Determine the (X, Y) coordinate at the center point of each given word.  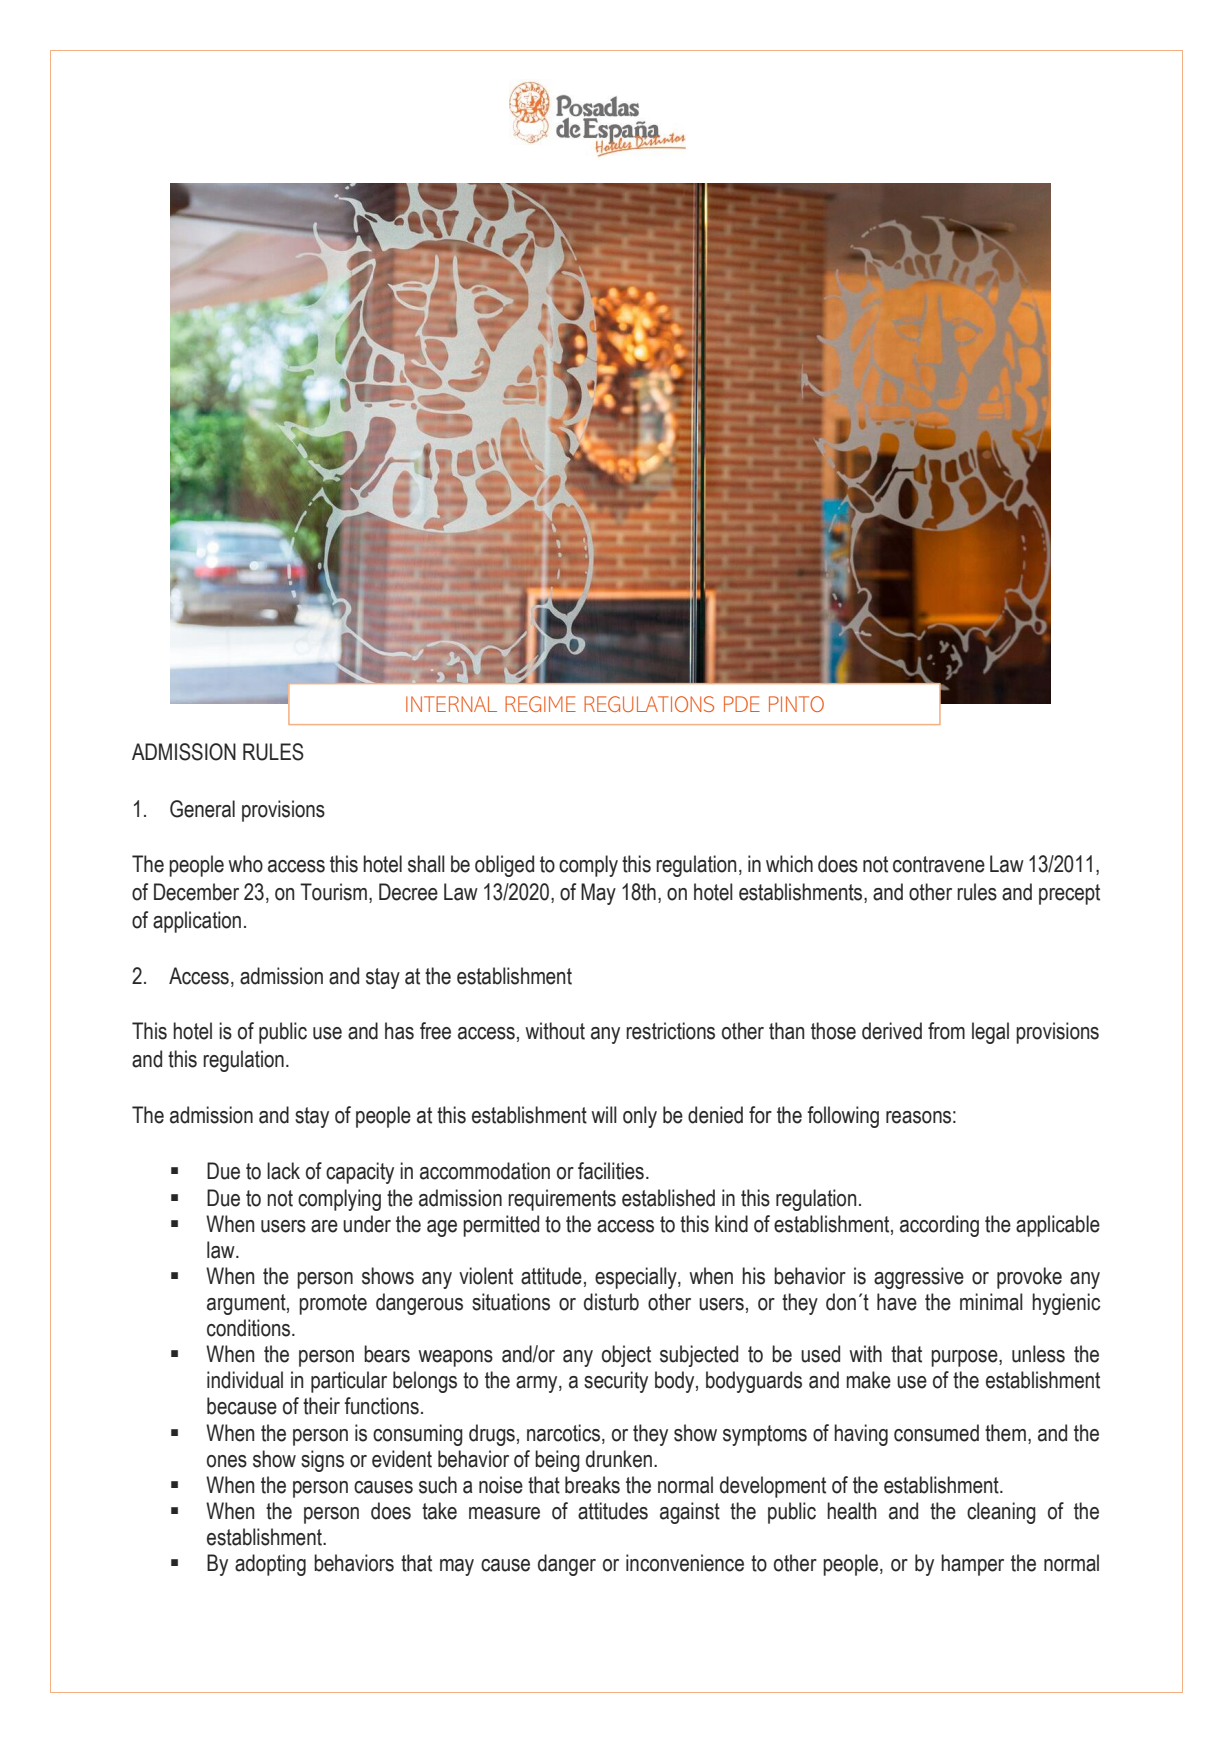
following (843, 1117)
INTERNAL (451, 704)
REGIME (540, 704)
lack (283, 1171)
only (640, 1117)
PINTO (796, 704)
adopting (270, 1565)
